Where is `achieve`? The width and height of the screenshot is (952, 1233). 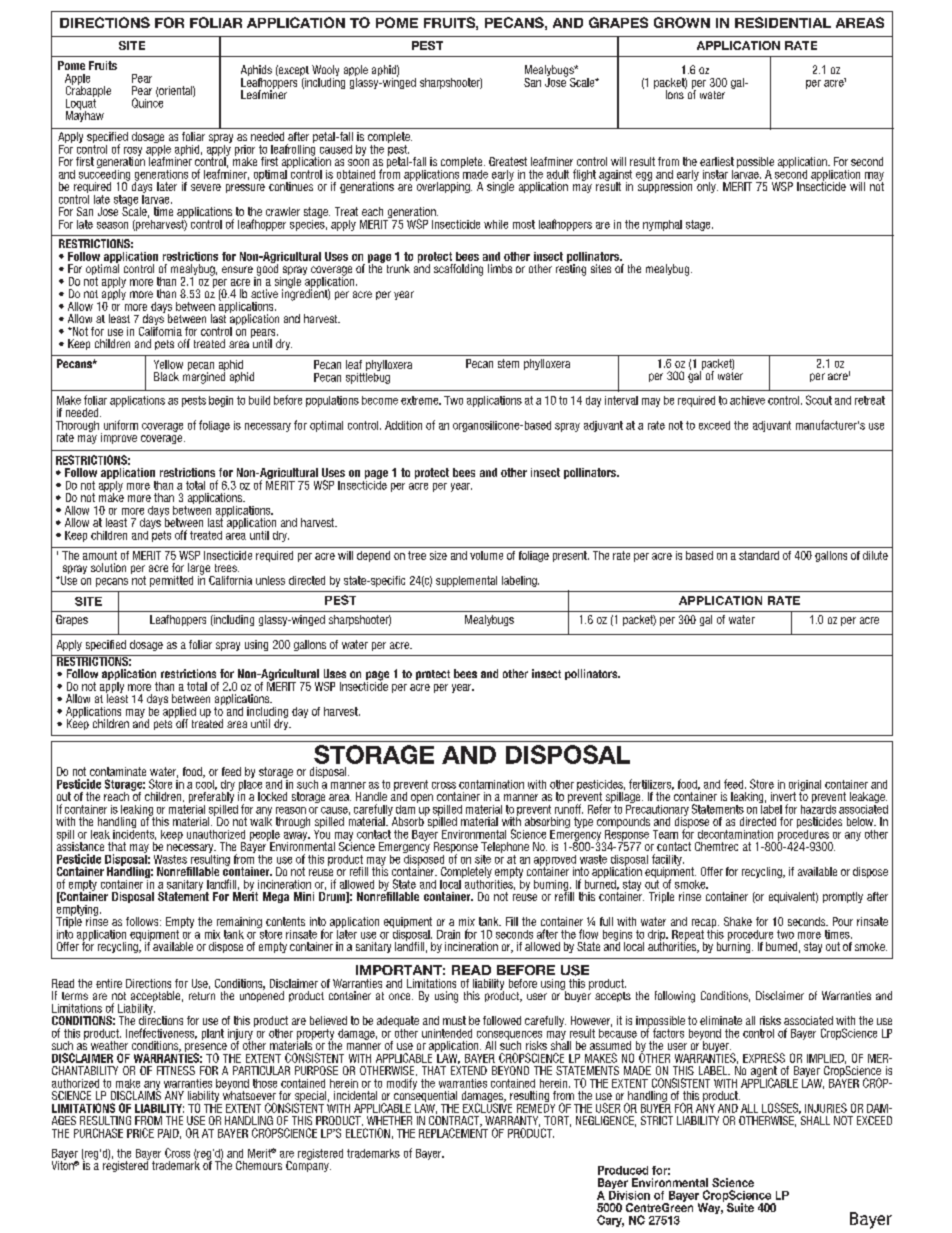
achieve is located at coordinates (747, 400).
